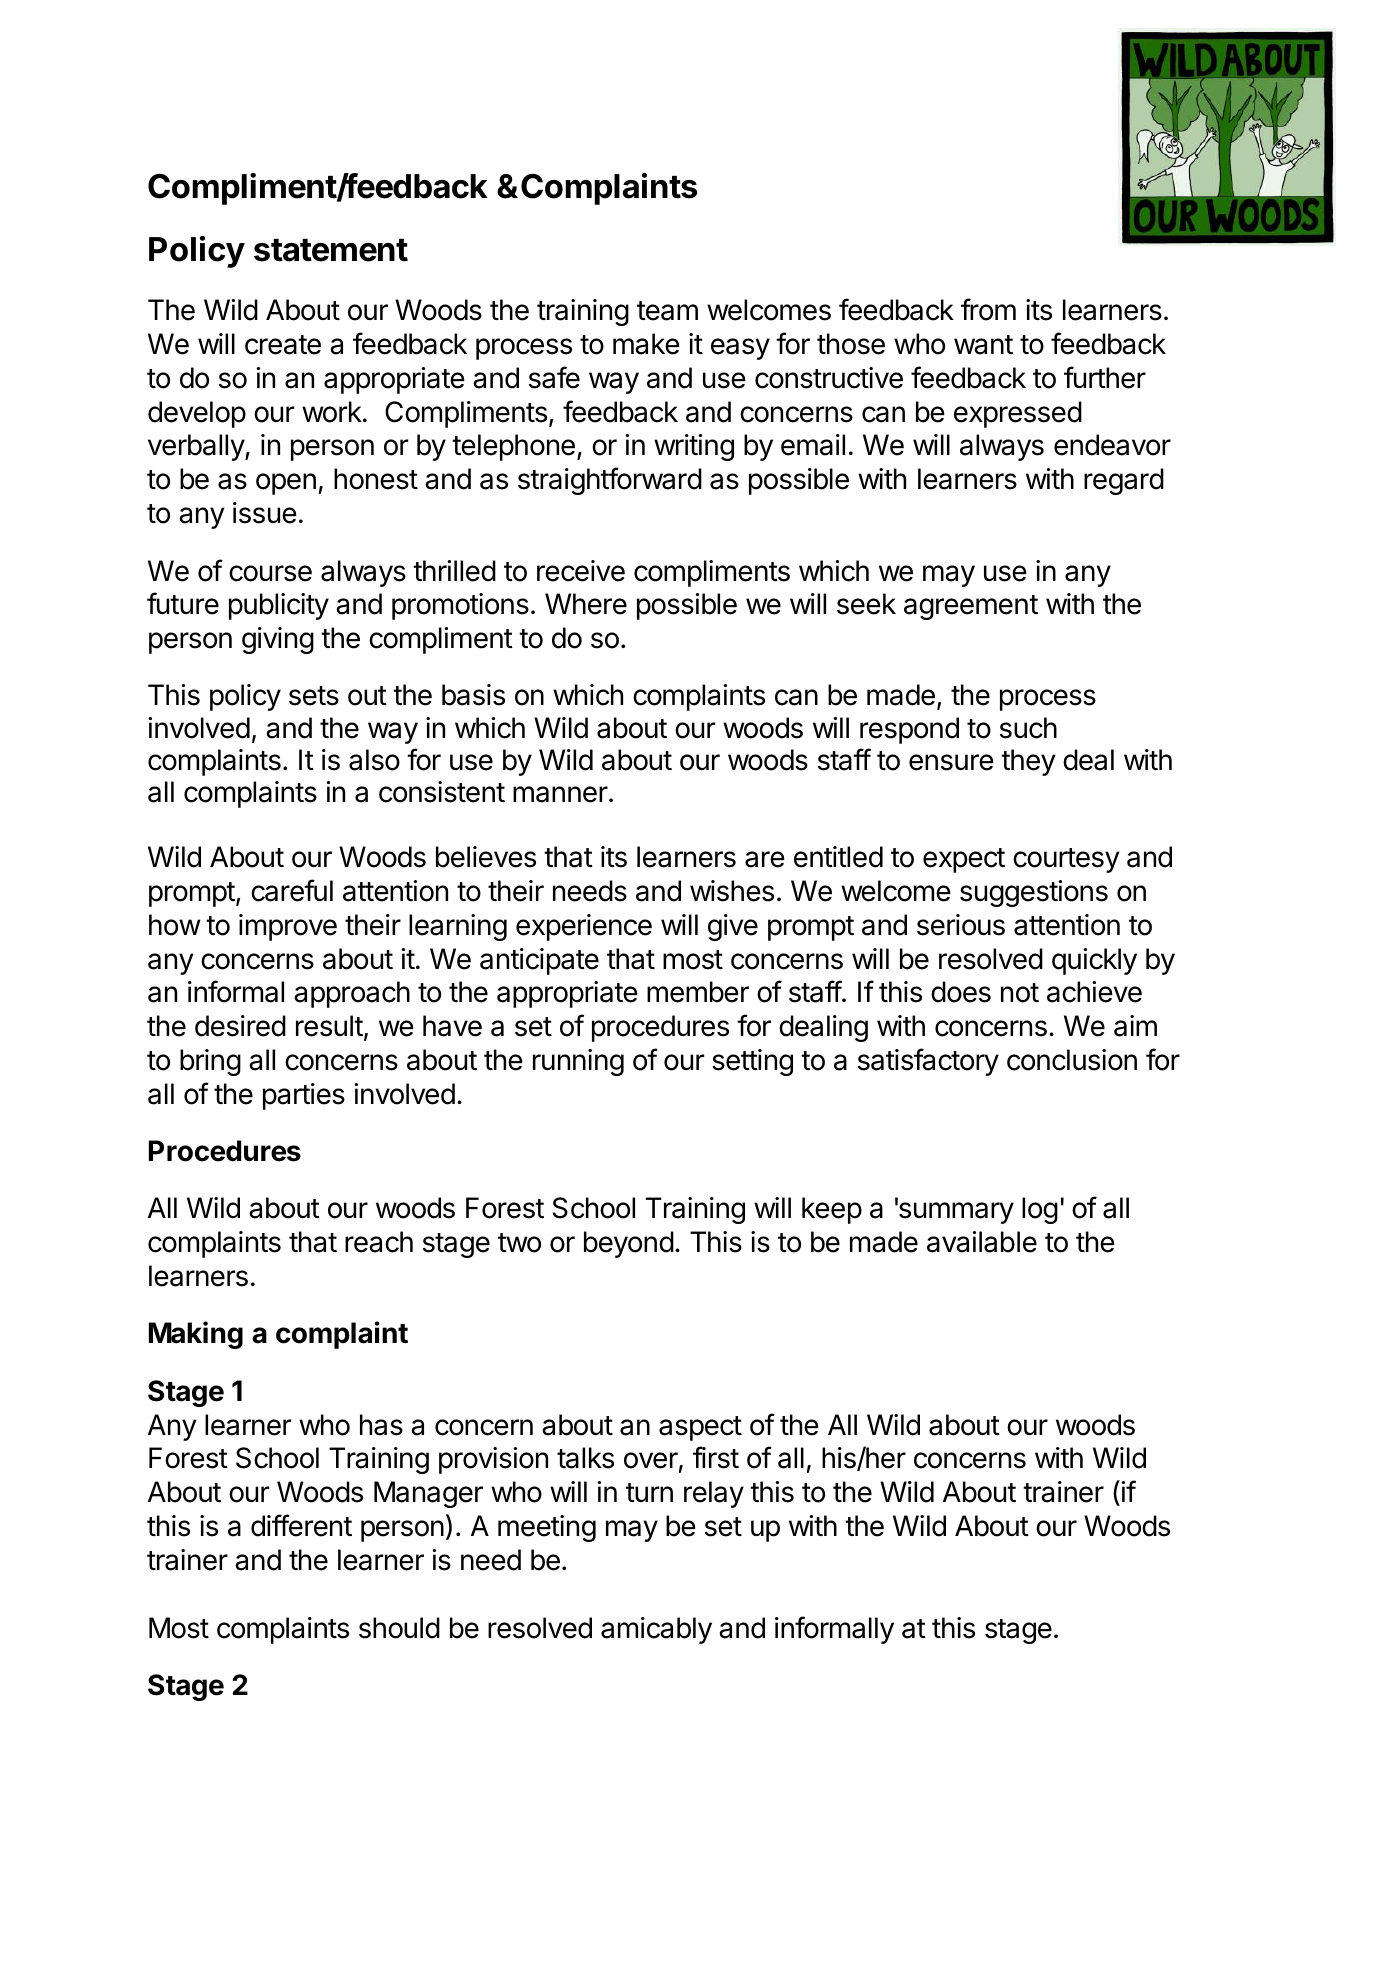  I want to click on from, so click(988, 309).
